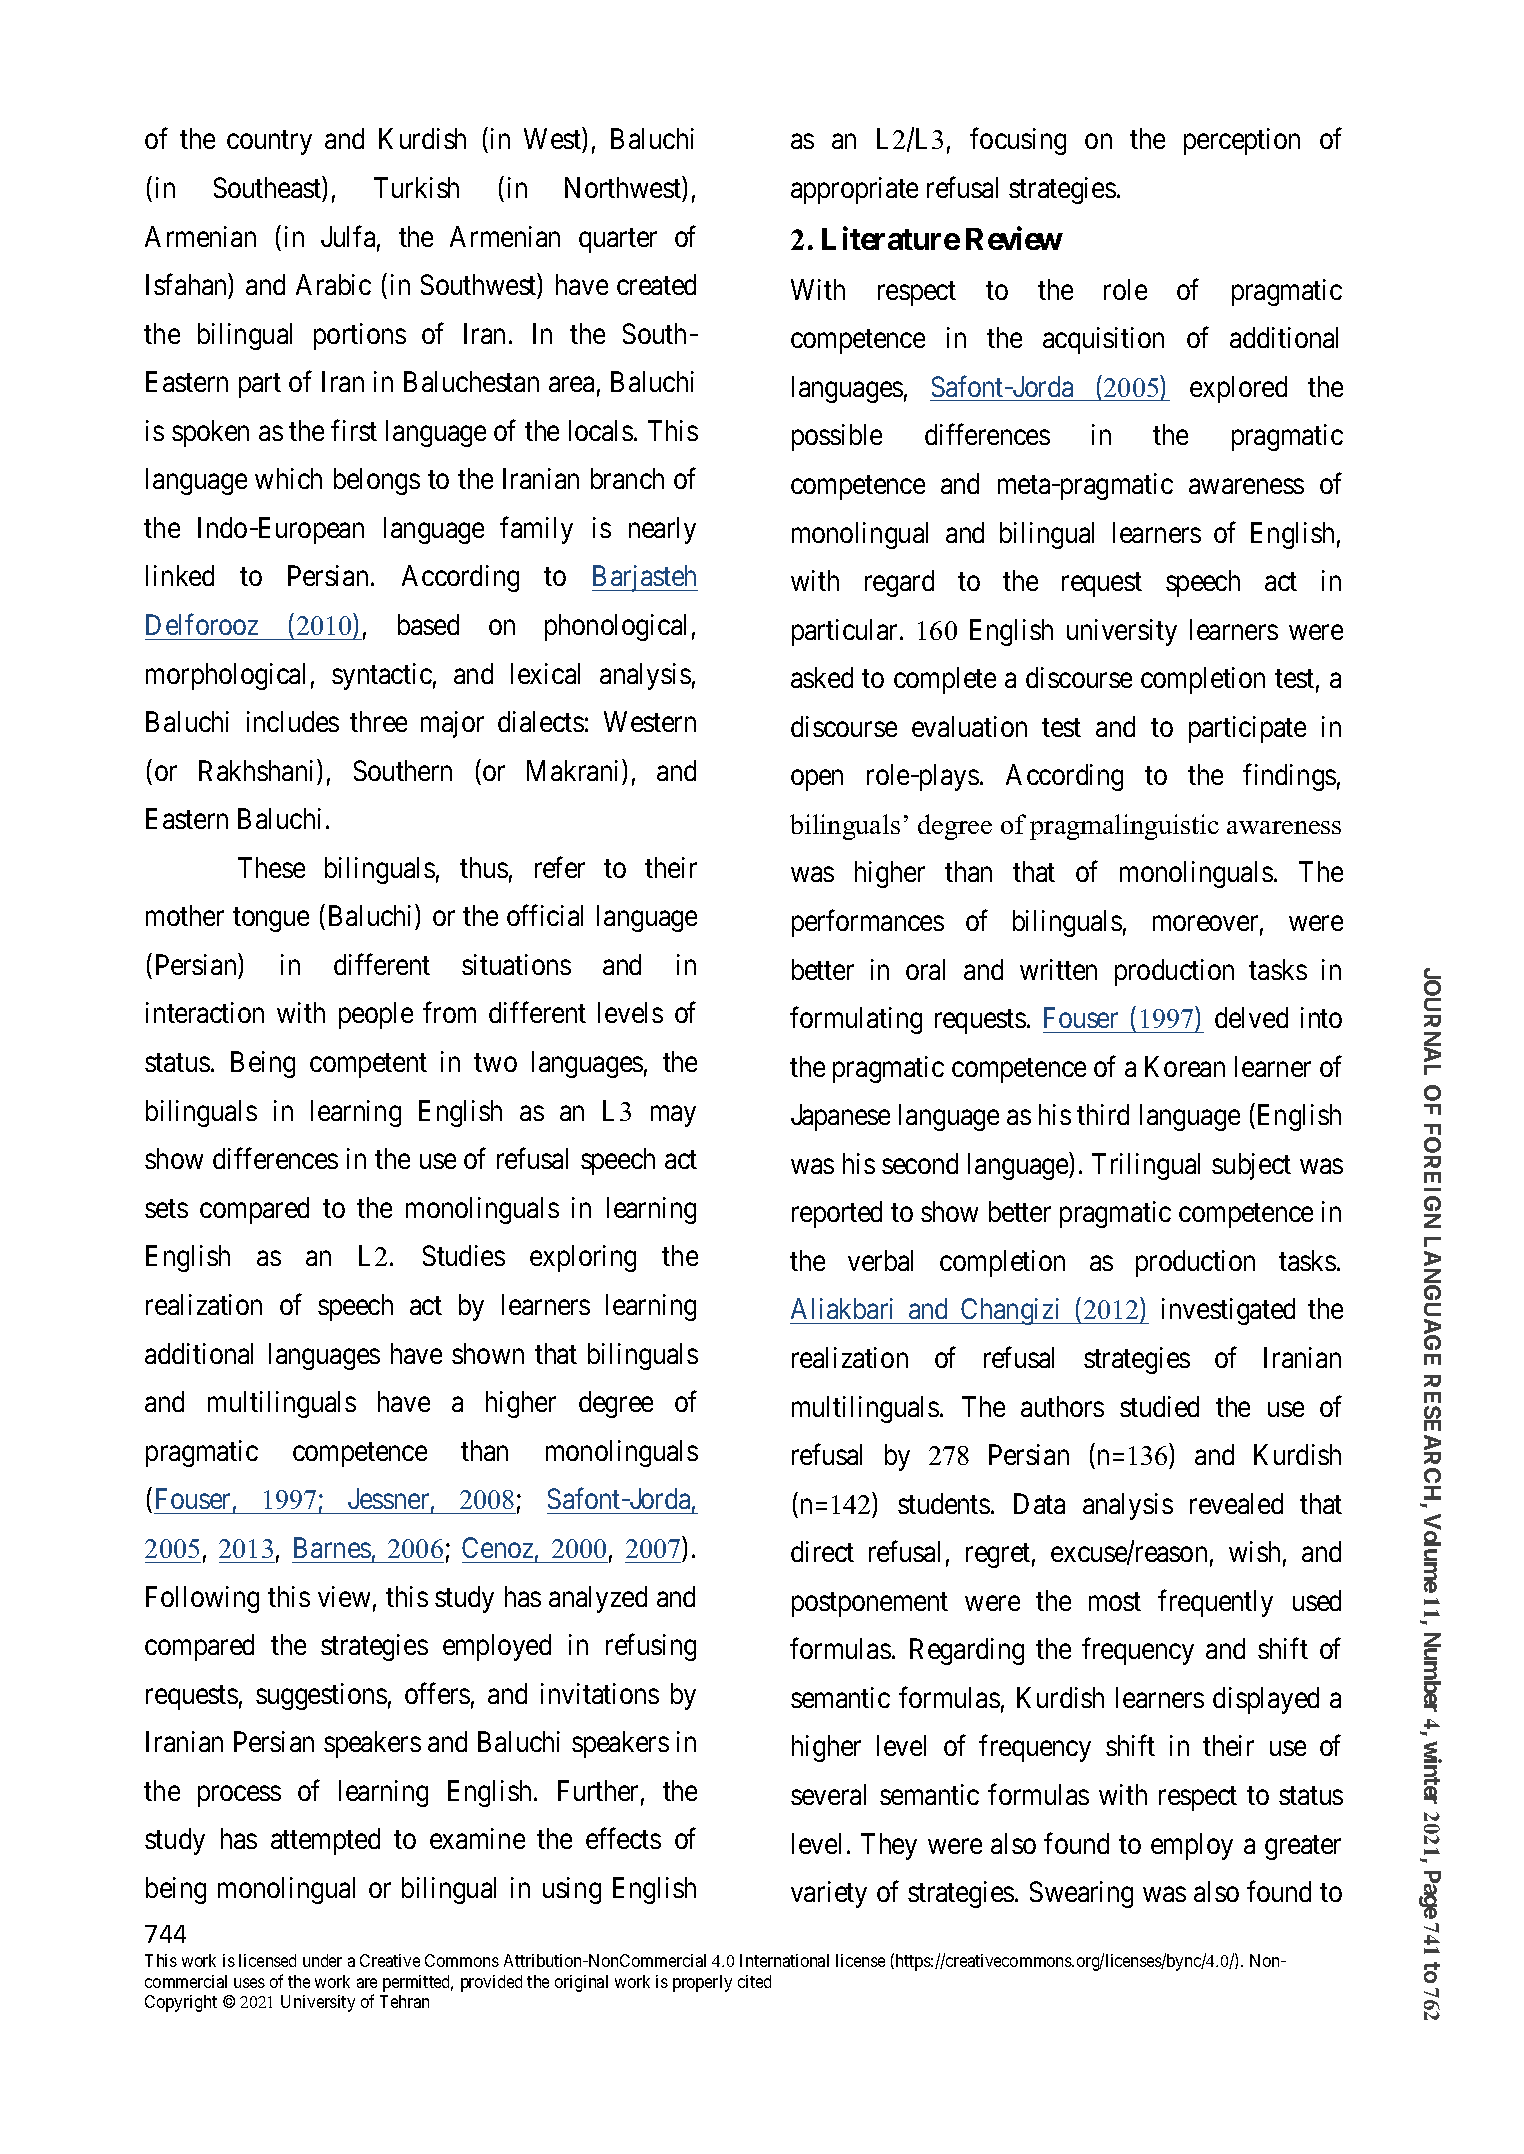 This document has height=2154, width=1524. I want to click on cited, so click(754, 1981).
